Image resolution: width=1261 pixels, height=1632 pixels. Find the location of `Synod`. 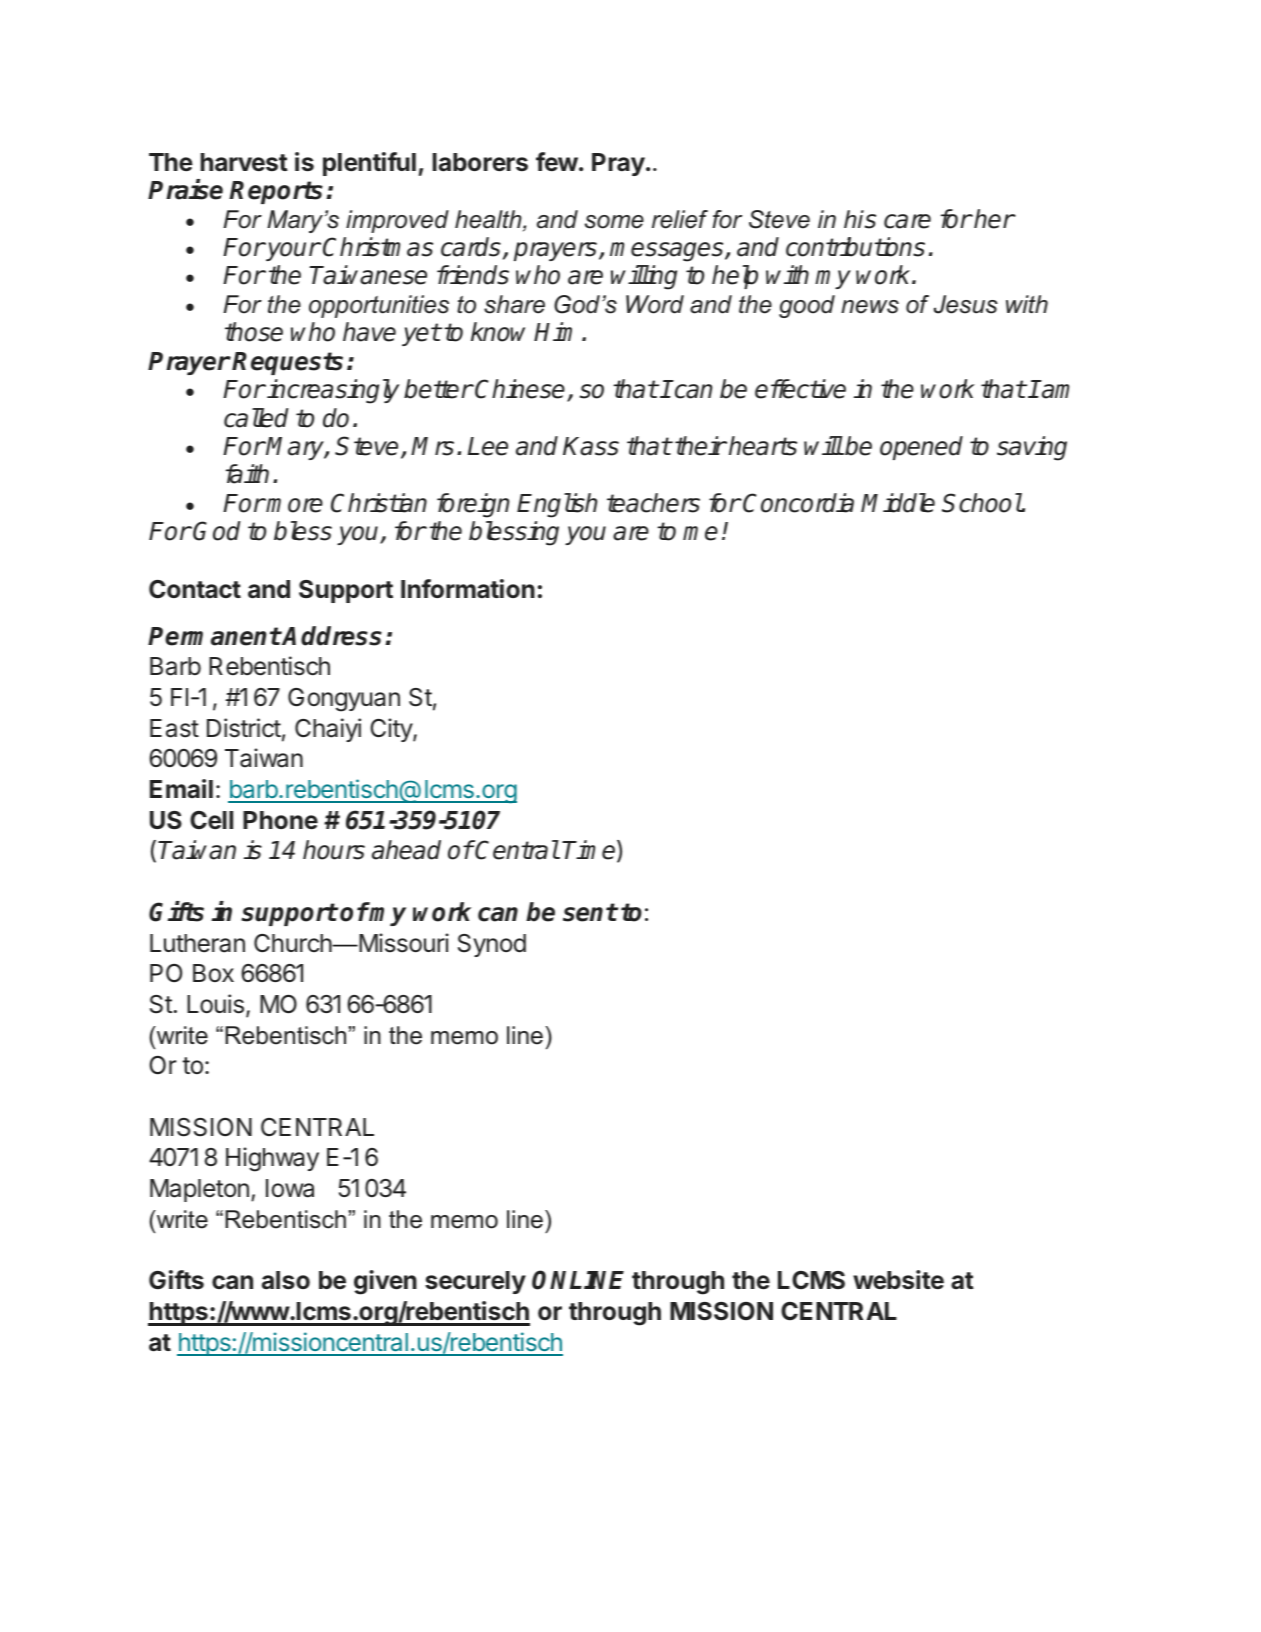

Synod is located at coordinates (492, 945).
